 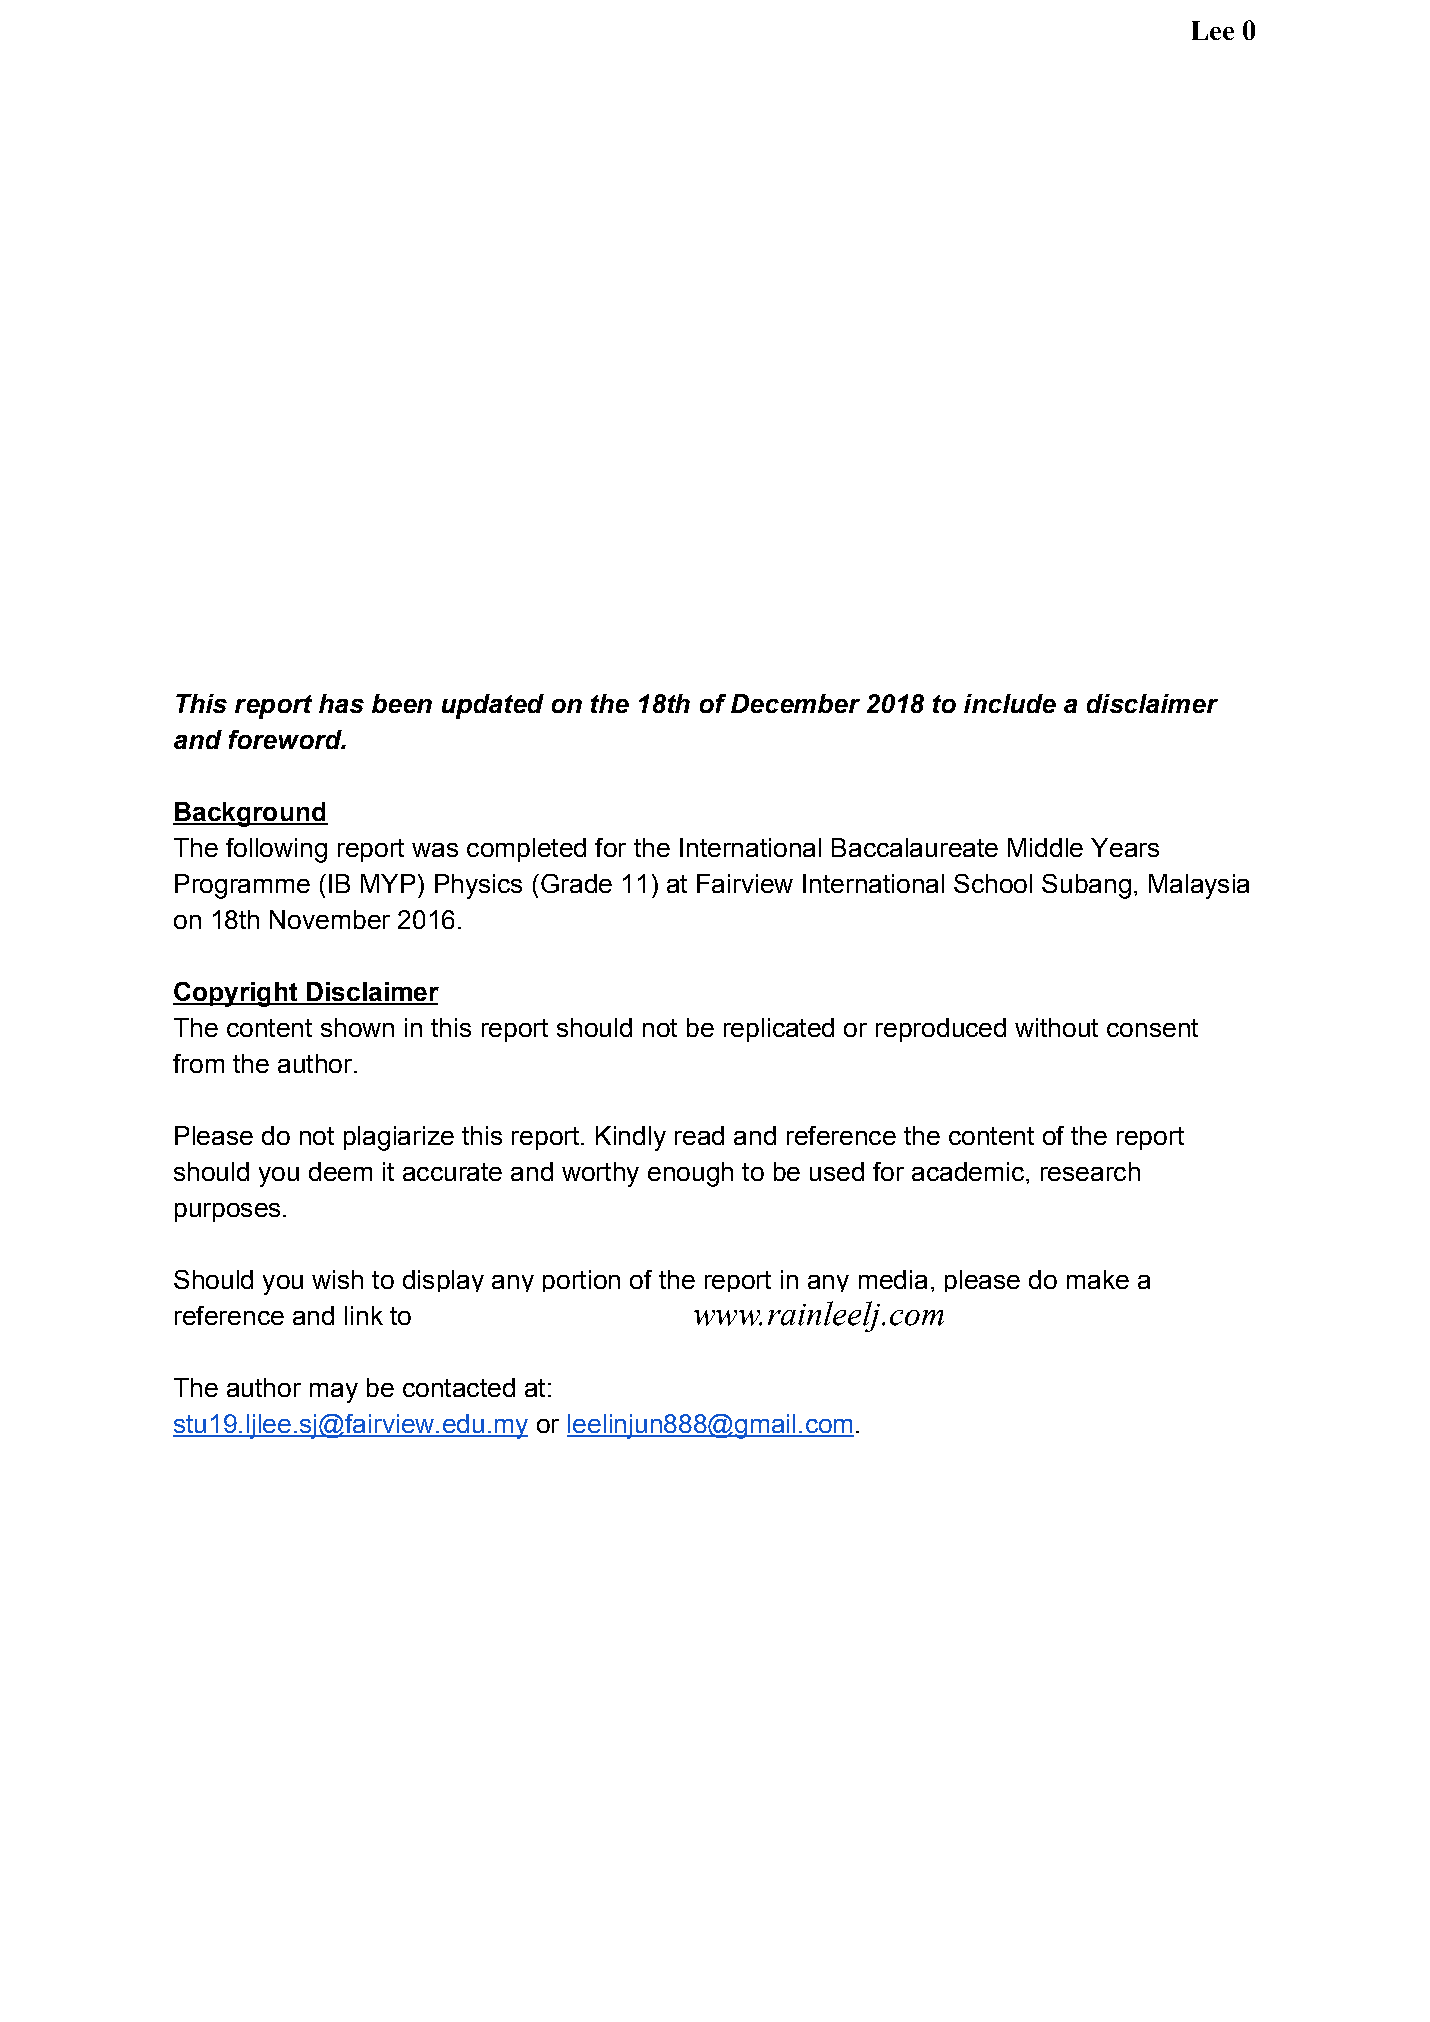 I want to click on Grade, so click(x=575, y=883).
